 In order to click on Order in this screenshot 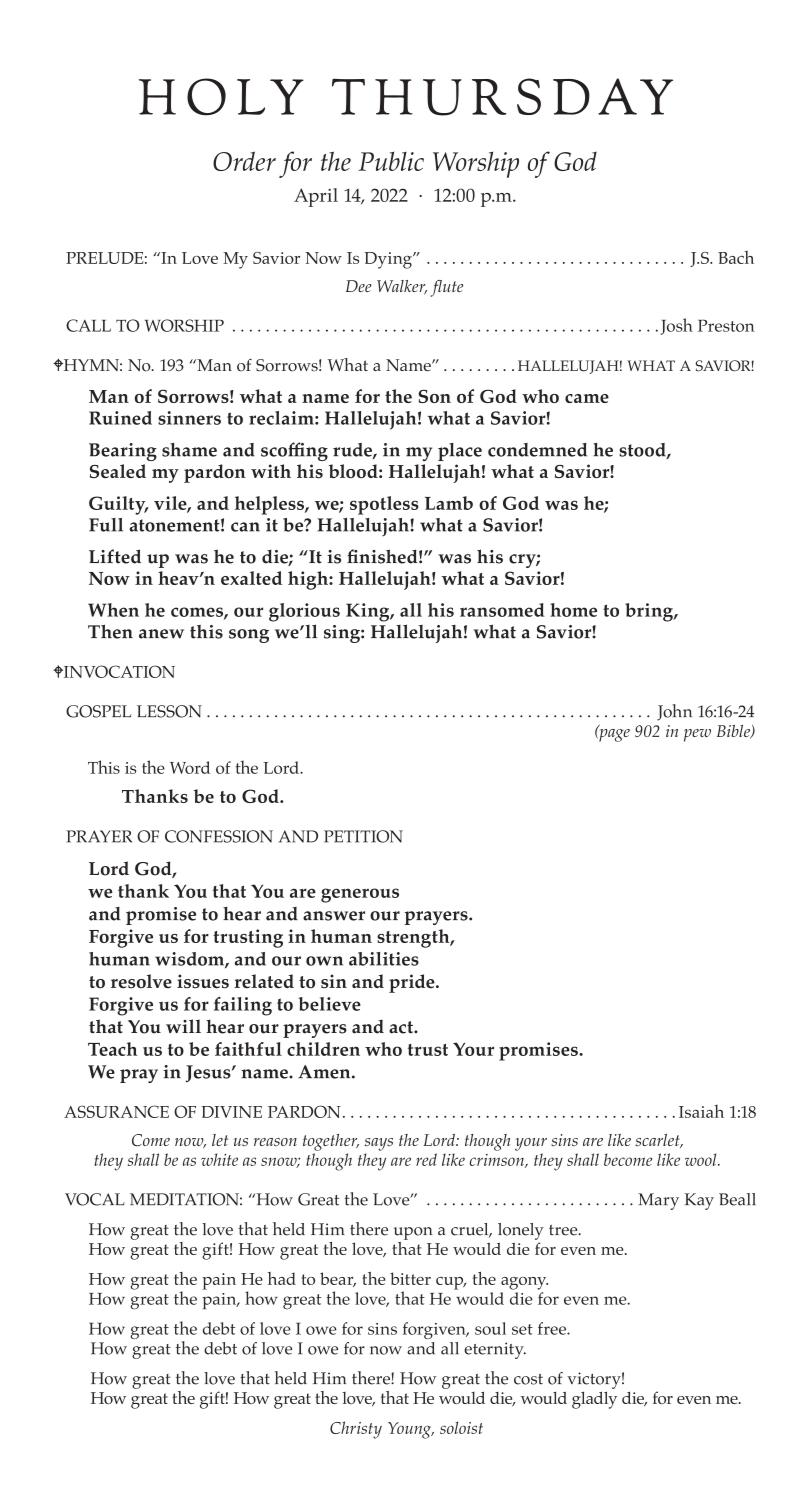, I will do `click(244, 161)`.
